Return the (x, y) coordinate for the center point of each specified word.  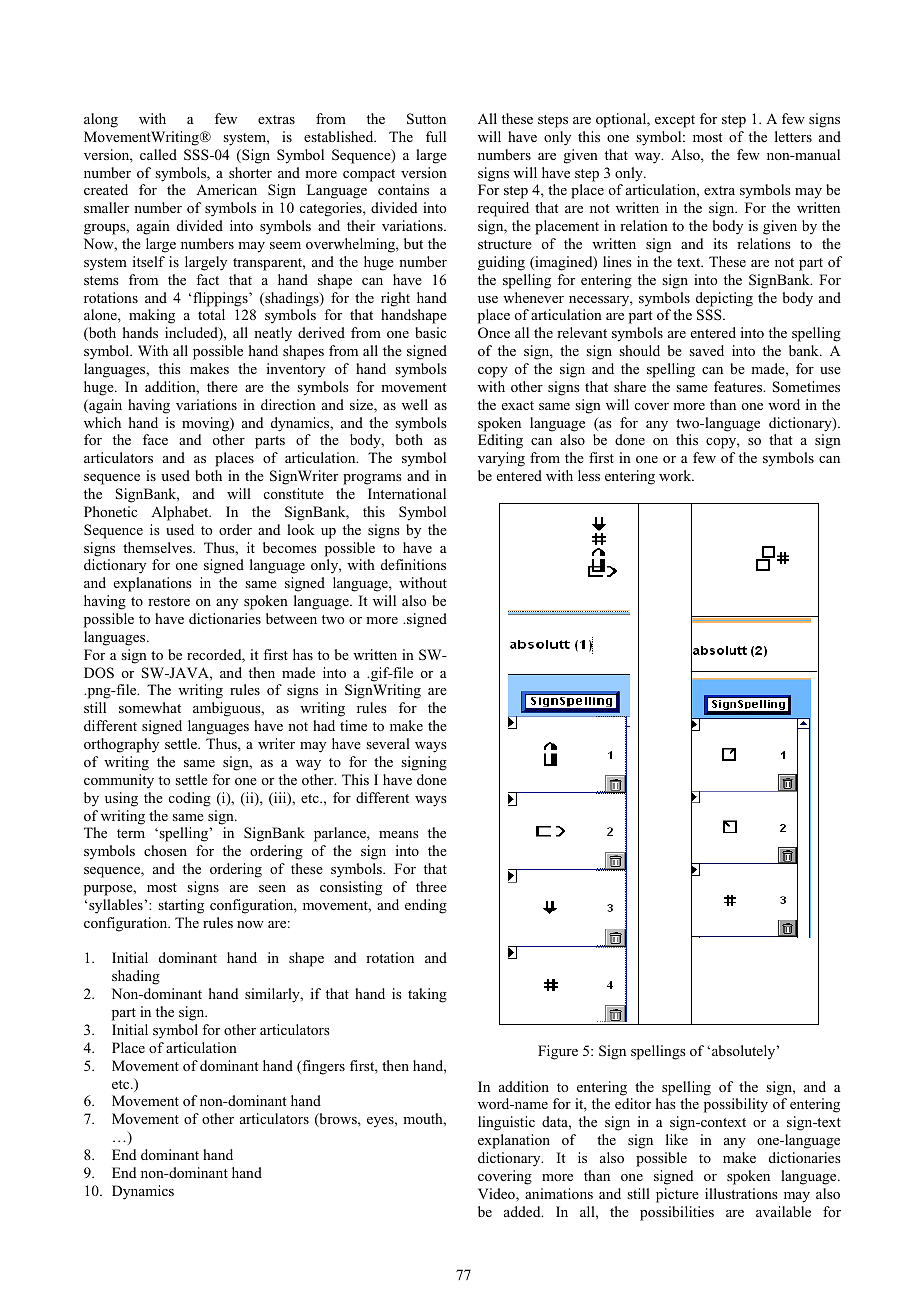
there (222, 386)
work (676, 475)
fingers (322, 1067)
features (739, 386)
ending (426, 906)
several (388, 743)
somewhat (150, 707)
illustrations (741, 1193)
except (675, 121)
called (158, 154)
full (436, 136)
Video (497, 1195)
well (415, 404)
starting (181, 906)
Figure (558, 1052)
